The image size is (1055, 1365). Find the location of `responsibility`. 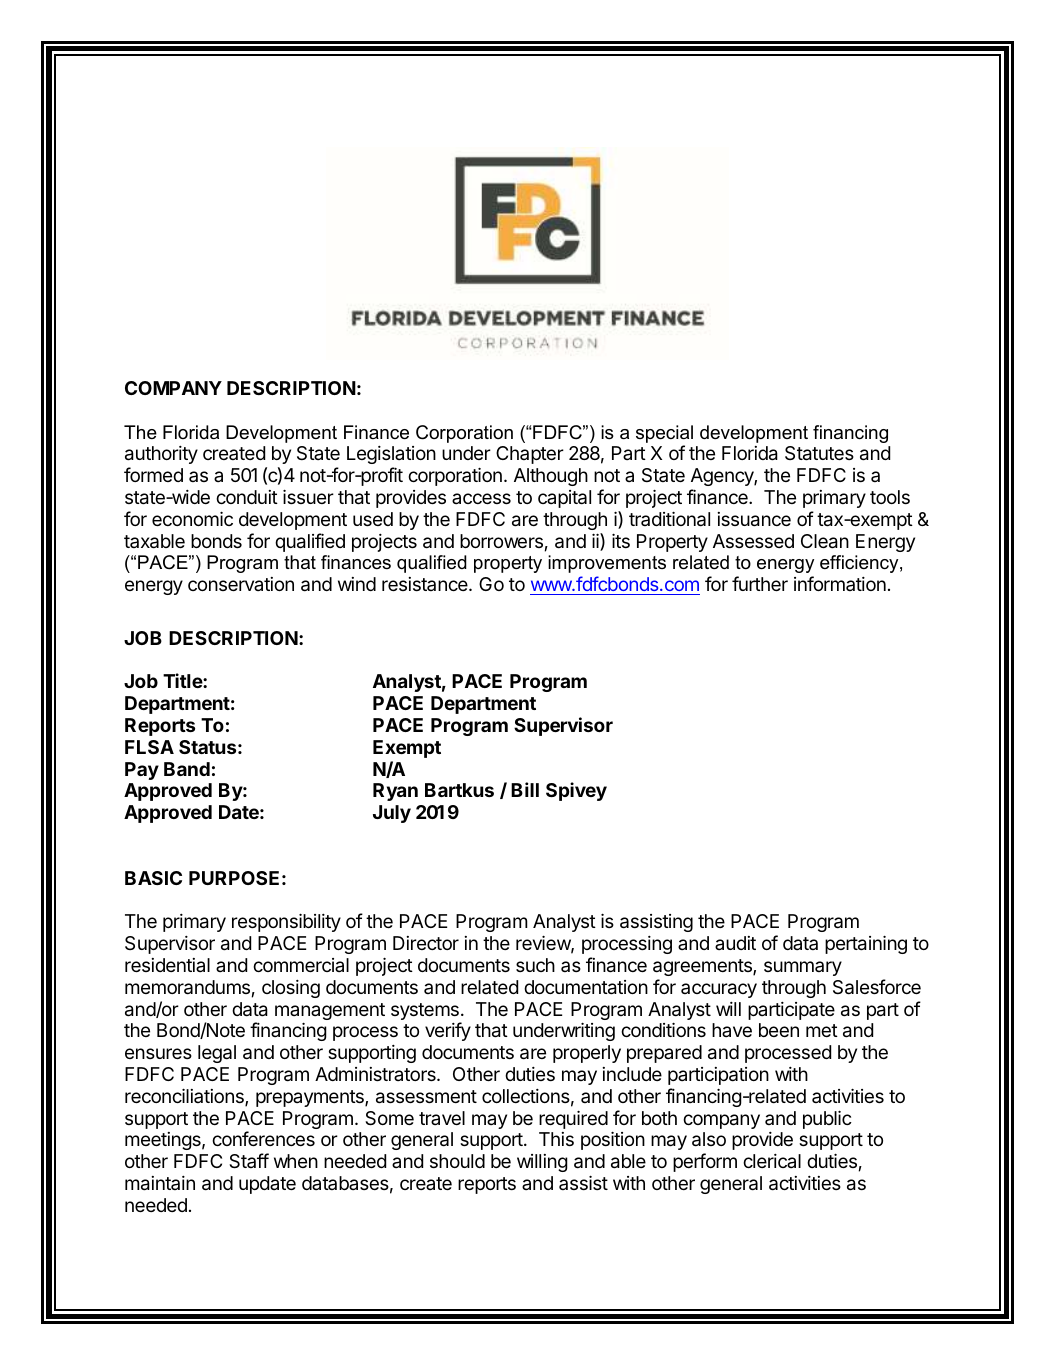

responsibility is located at coordinates (286, 922).
